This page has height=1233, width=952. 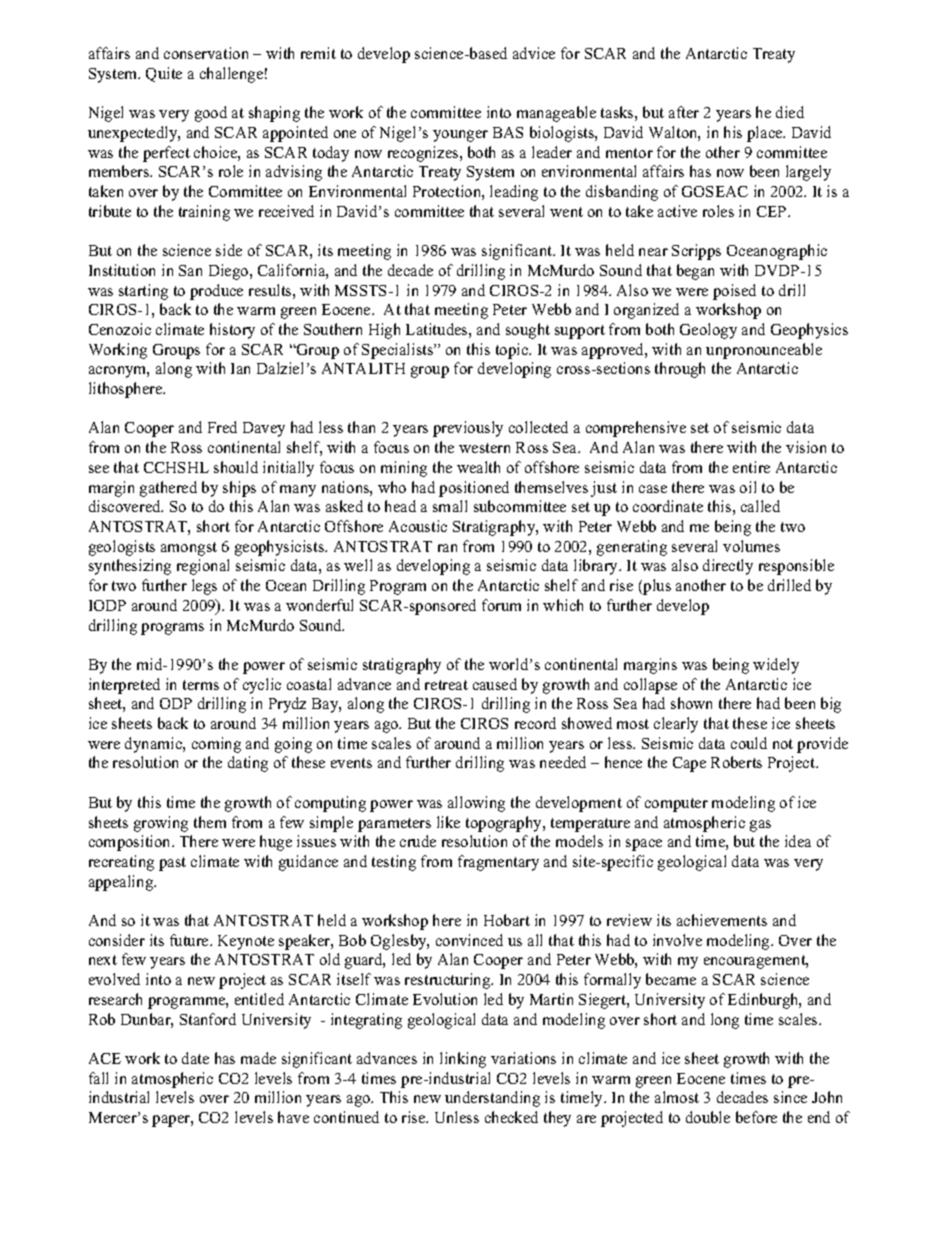 What do you see at coordinates (476, 804) in the page?
I see `allowing` at bounding box center [476, 804].
